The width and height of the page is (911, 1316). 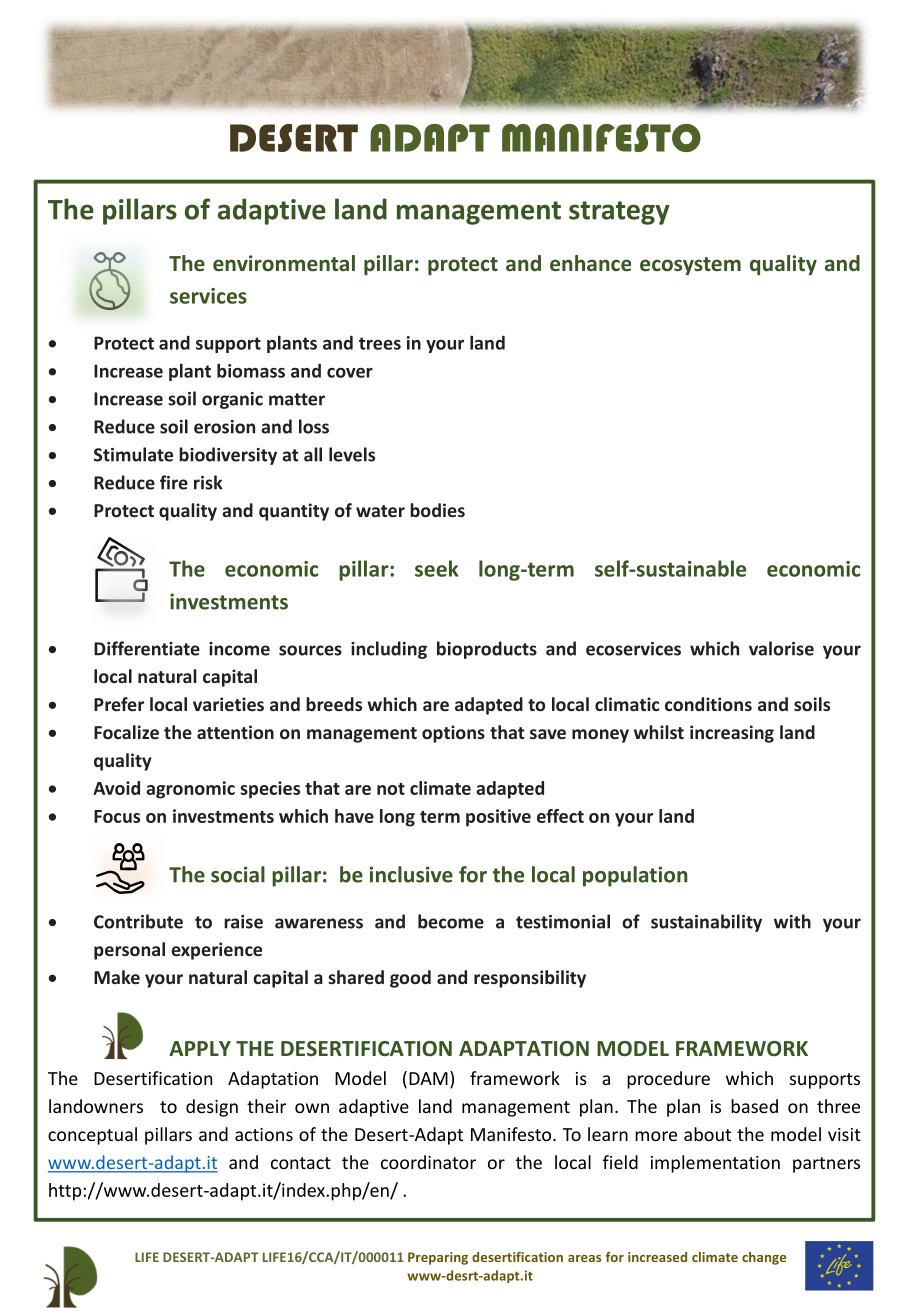 What do you see at coordinates (235, 732) in the page?
I see `attention` at bounding box center [235, 732].
